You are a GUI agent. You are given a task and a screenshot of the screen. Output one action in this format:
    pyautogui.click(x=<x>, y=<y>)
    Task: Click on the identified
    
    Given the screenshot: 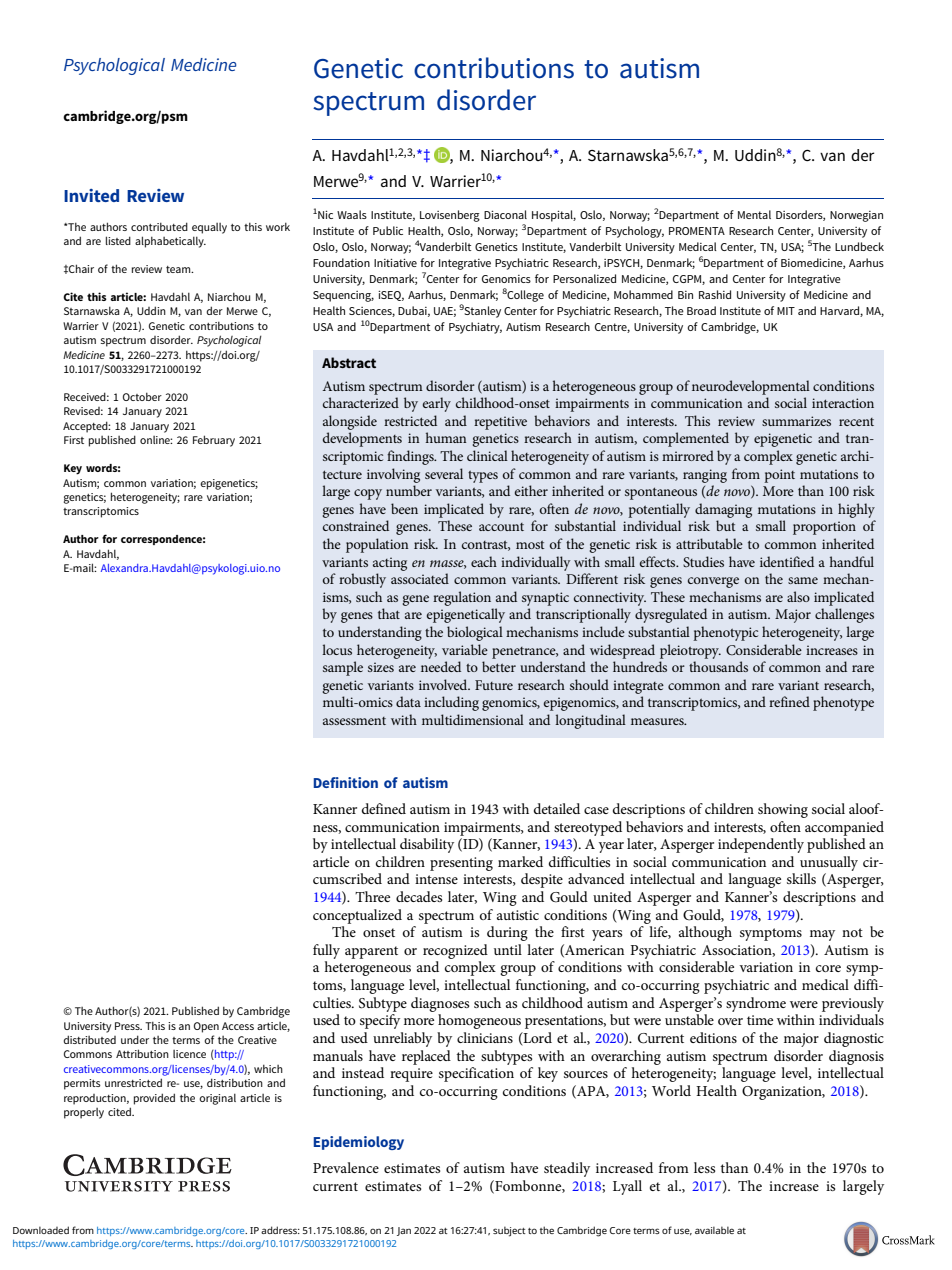 What is the action you would take?
    pyautogui.click(x=787, y=561)
